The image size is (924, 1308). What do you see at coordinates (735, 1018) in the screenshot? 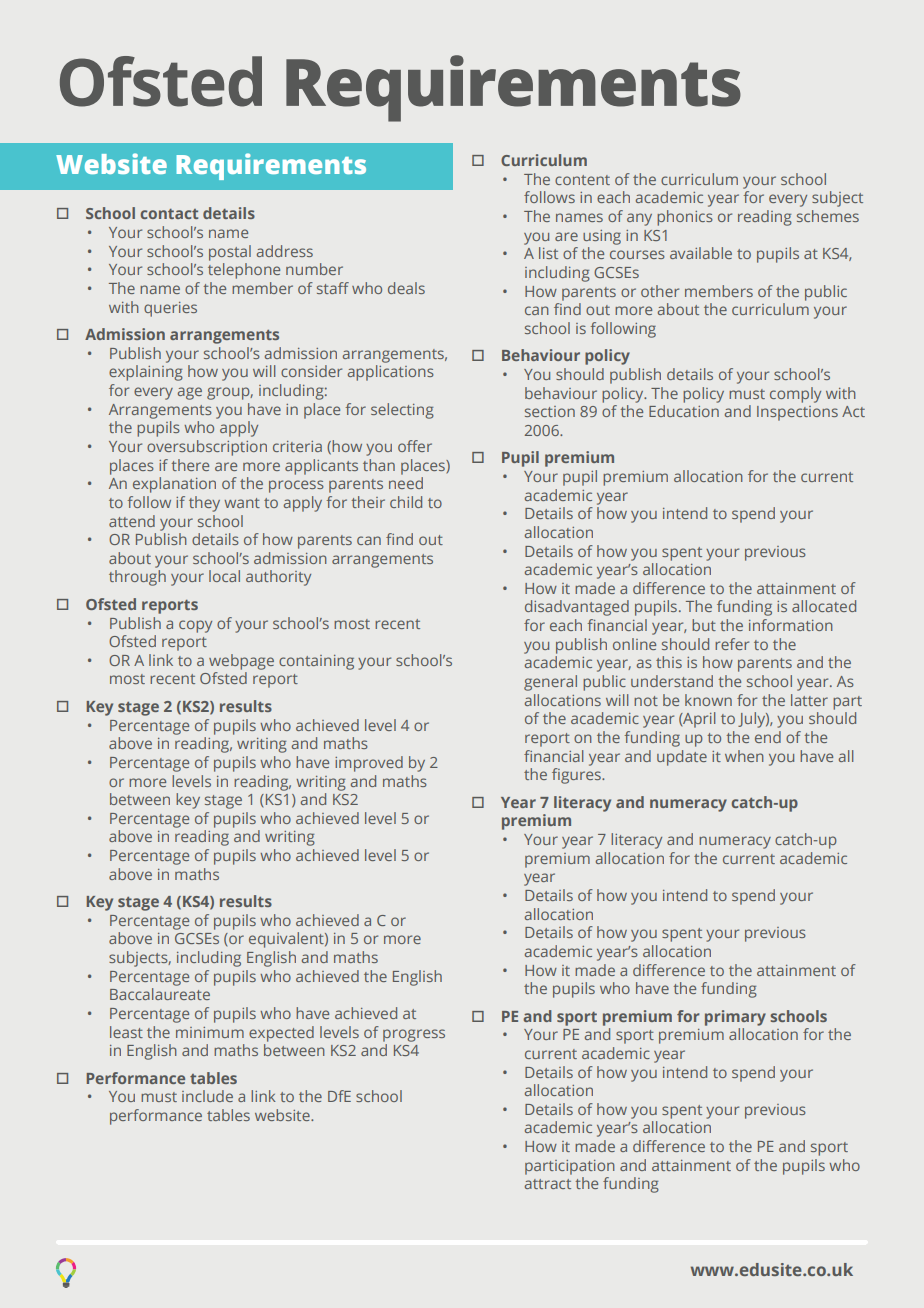
I see `primary` at bounding box center [735, 1018].
